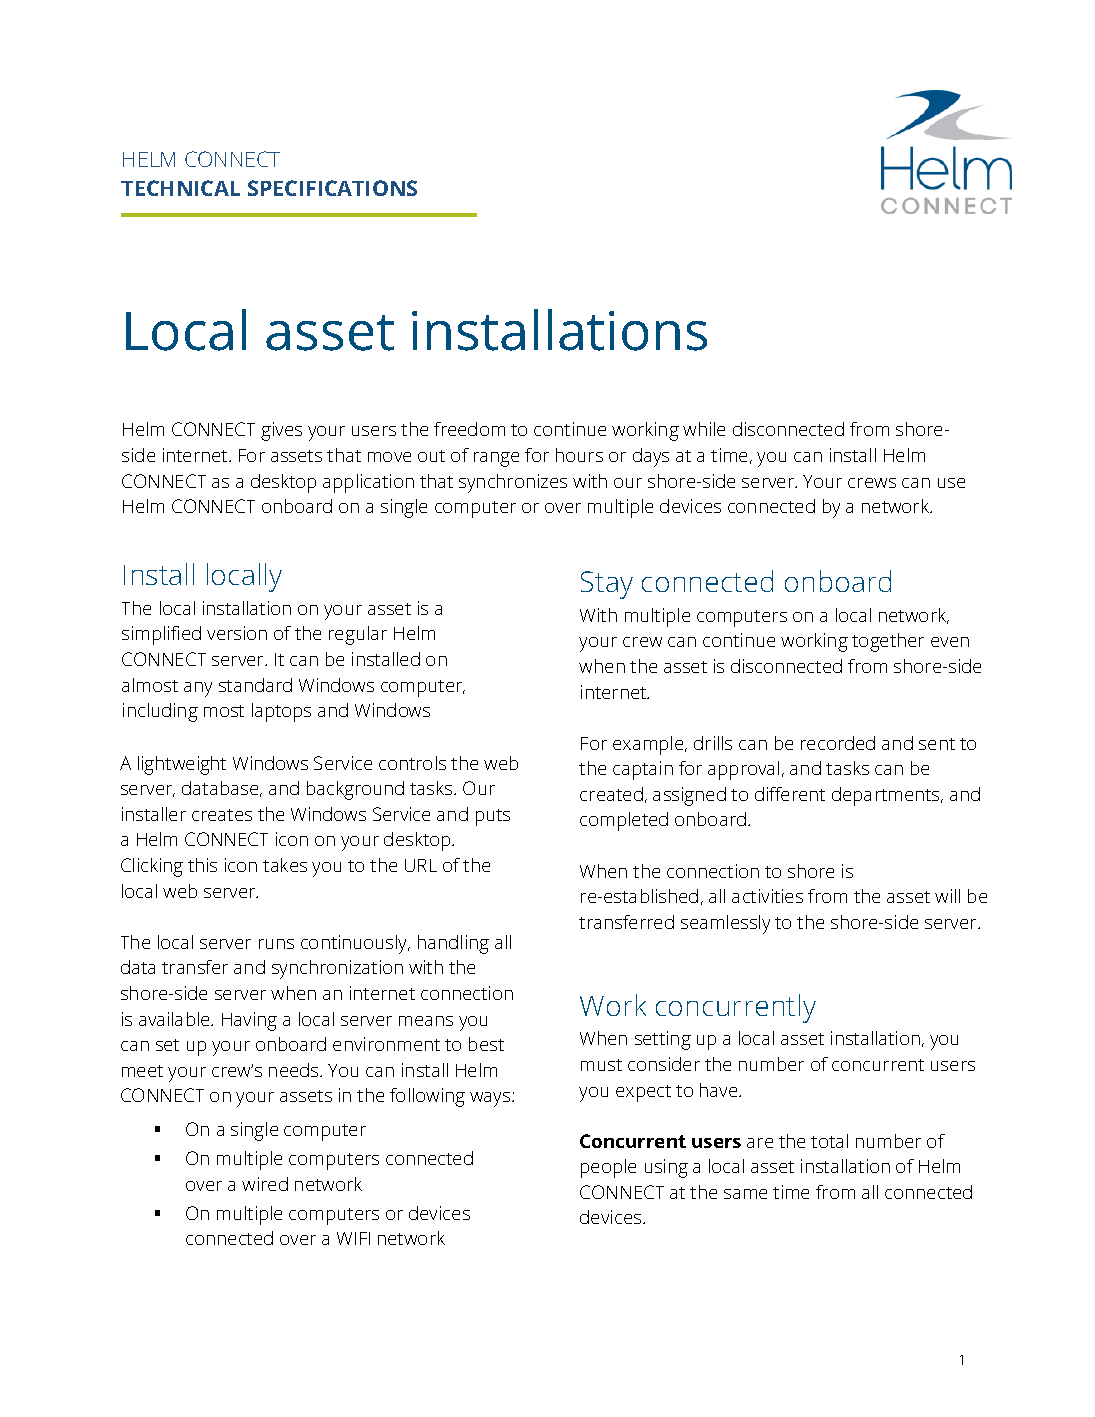  What do you see at coordinates (704, 429) in the image?
I see `while` at bounding box center [704, 429].
